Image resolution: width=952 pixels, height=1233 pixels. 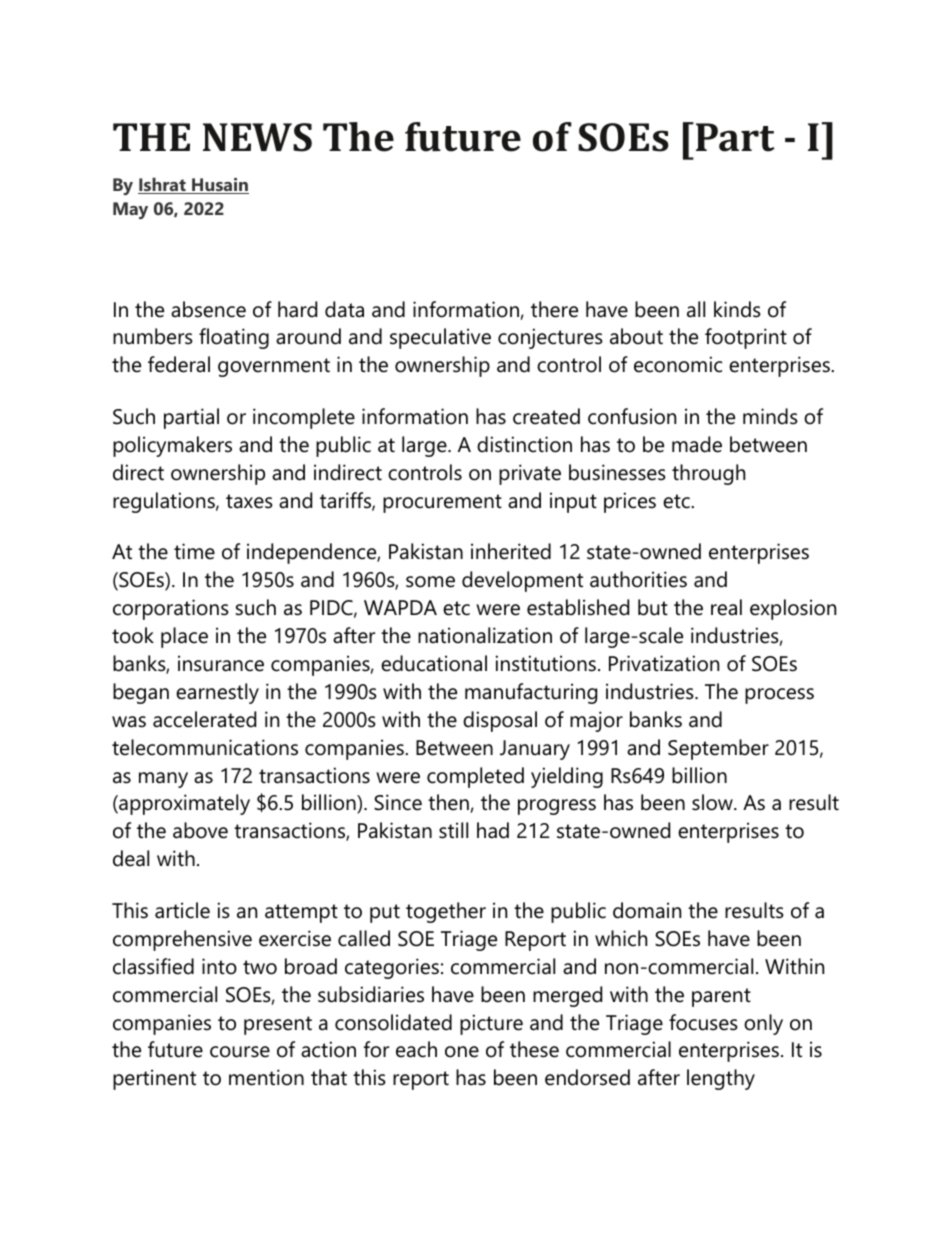 What do you see at coordinates (462, 1052) in the image?
I see `one` at bounding box center [462, 1052].
